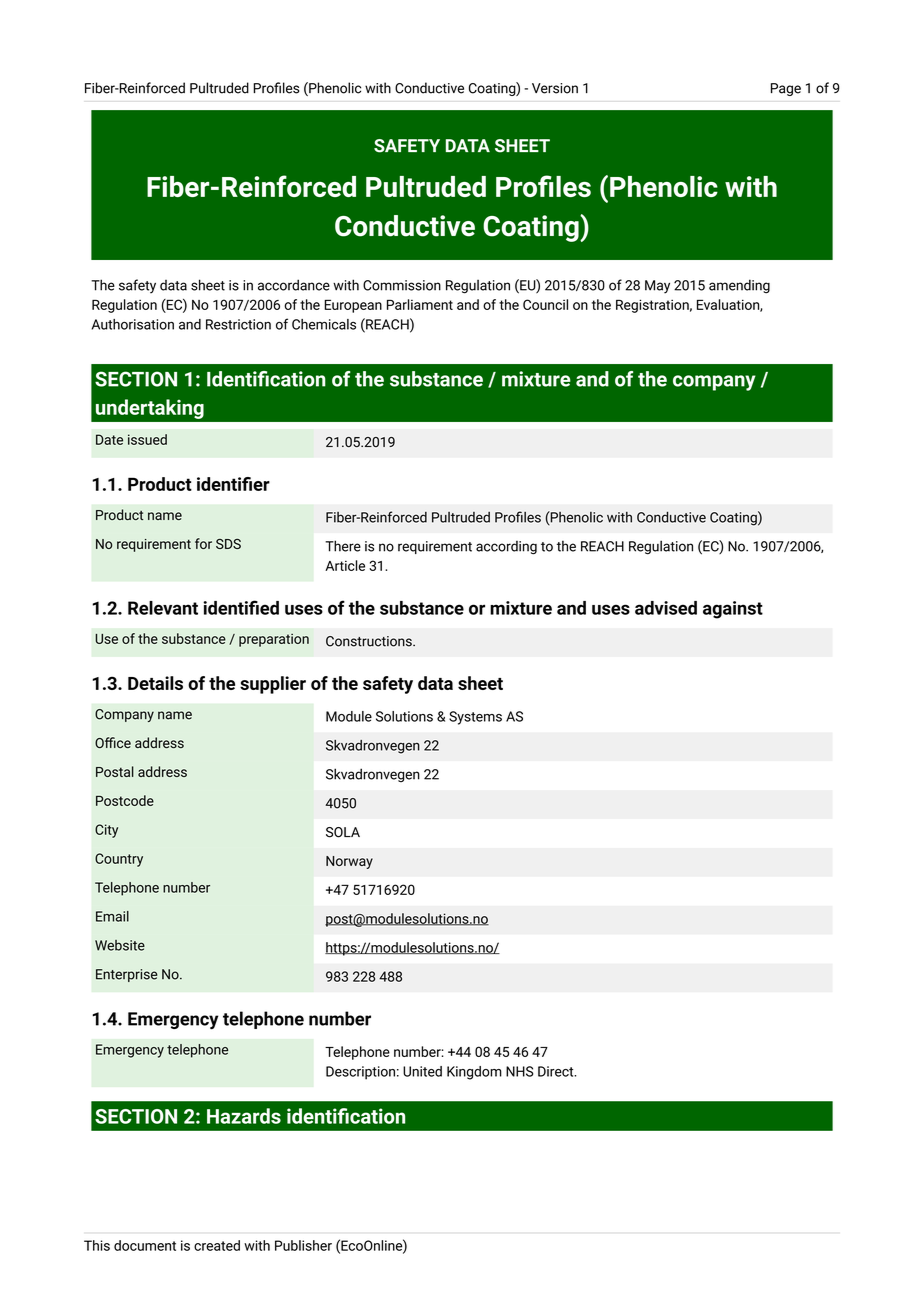  Describe the element at coordinates (150, 409) in the screenshot. I see `undertaking` at that location.
